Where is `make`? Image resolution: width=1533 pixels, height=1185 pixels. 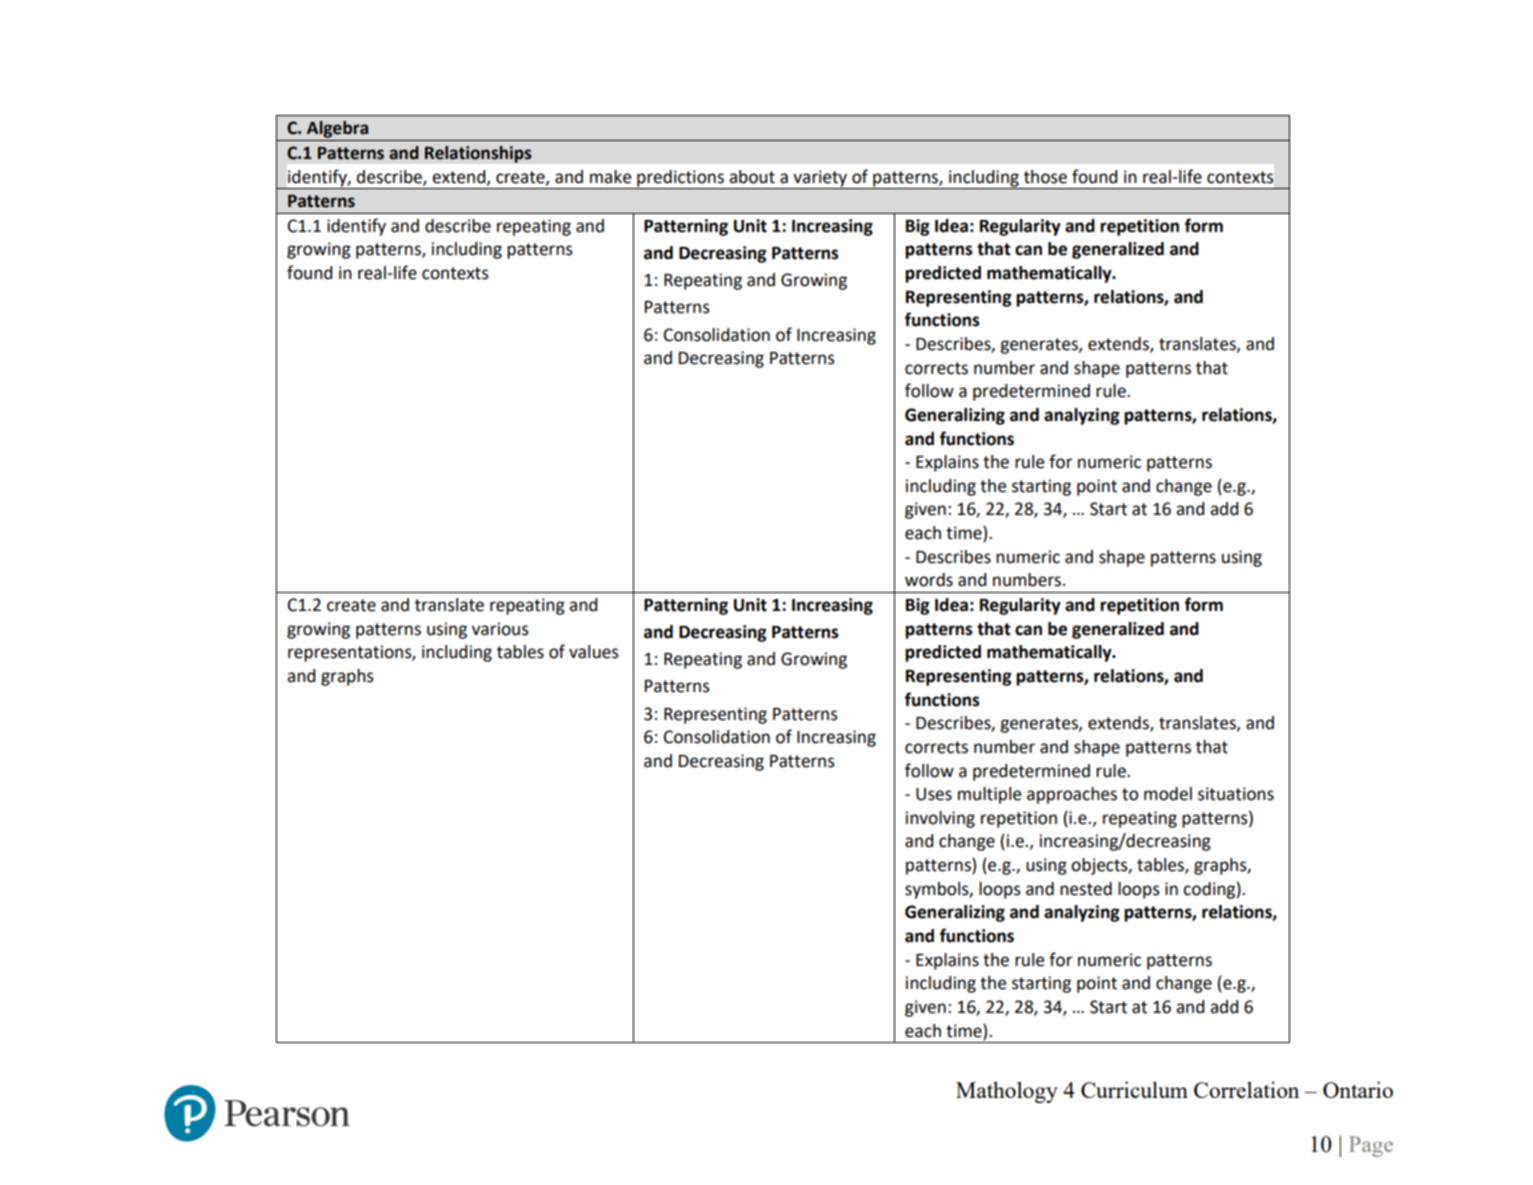 make is located at coordinates (610, 177).
